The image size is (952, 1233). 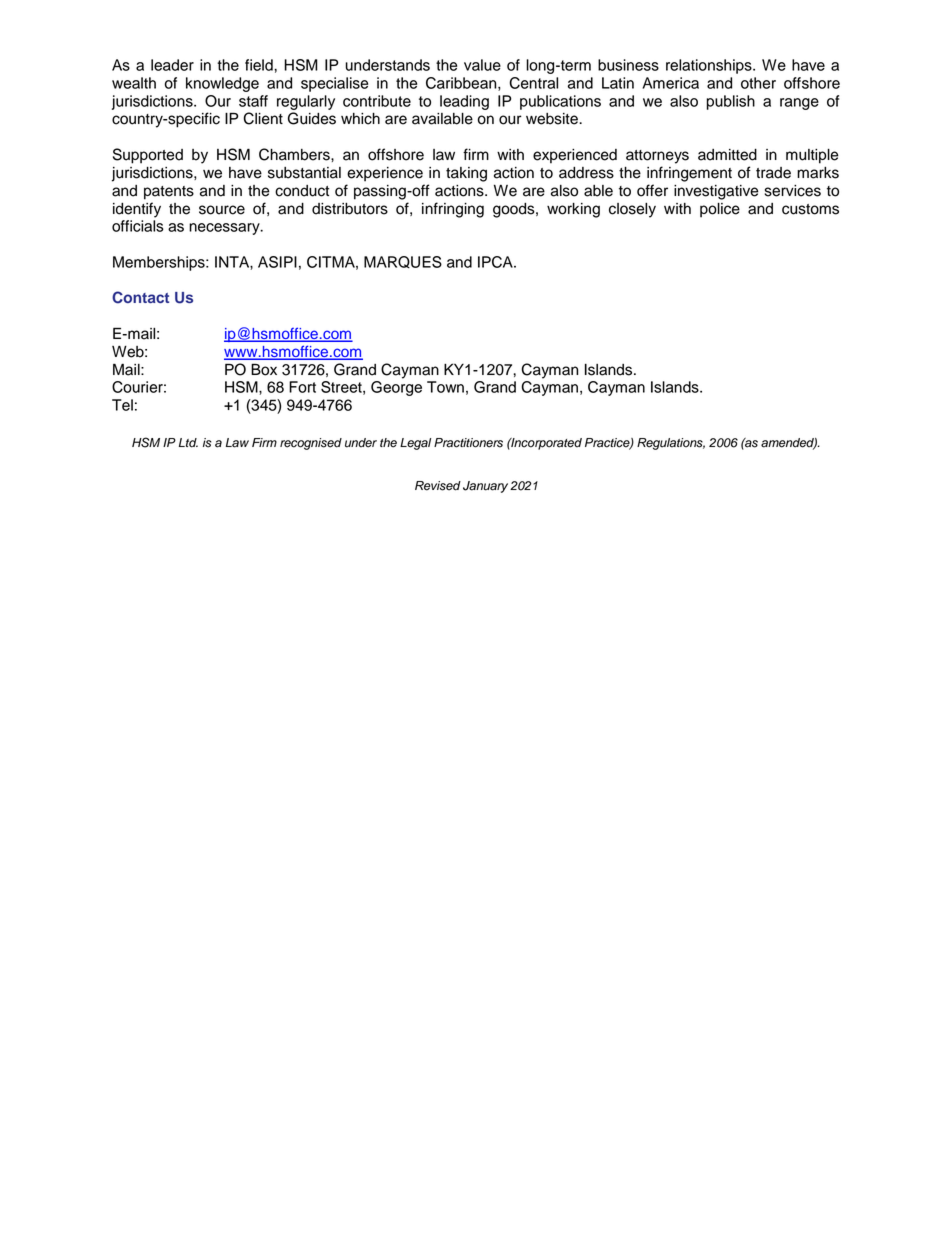 What do you see at coordinates (222, 84) in the page?
I see `knowledge` at bounding box center [222, 84].
